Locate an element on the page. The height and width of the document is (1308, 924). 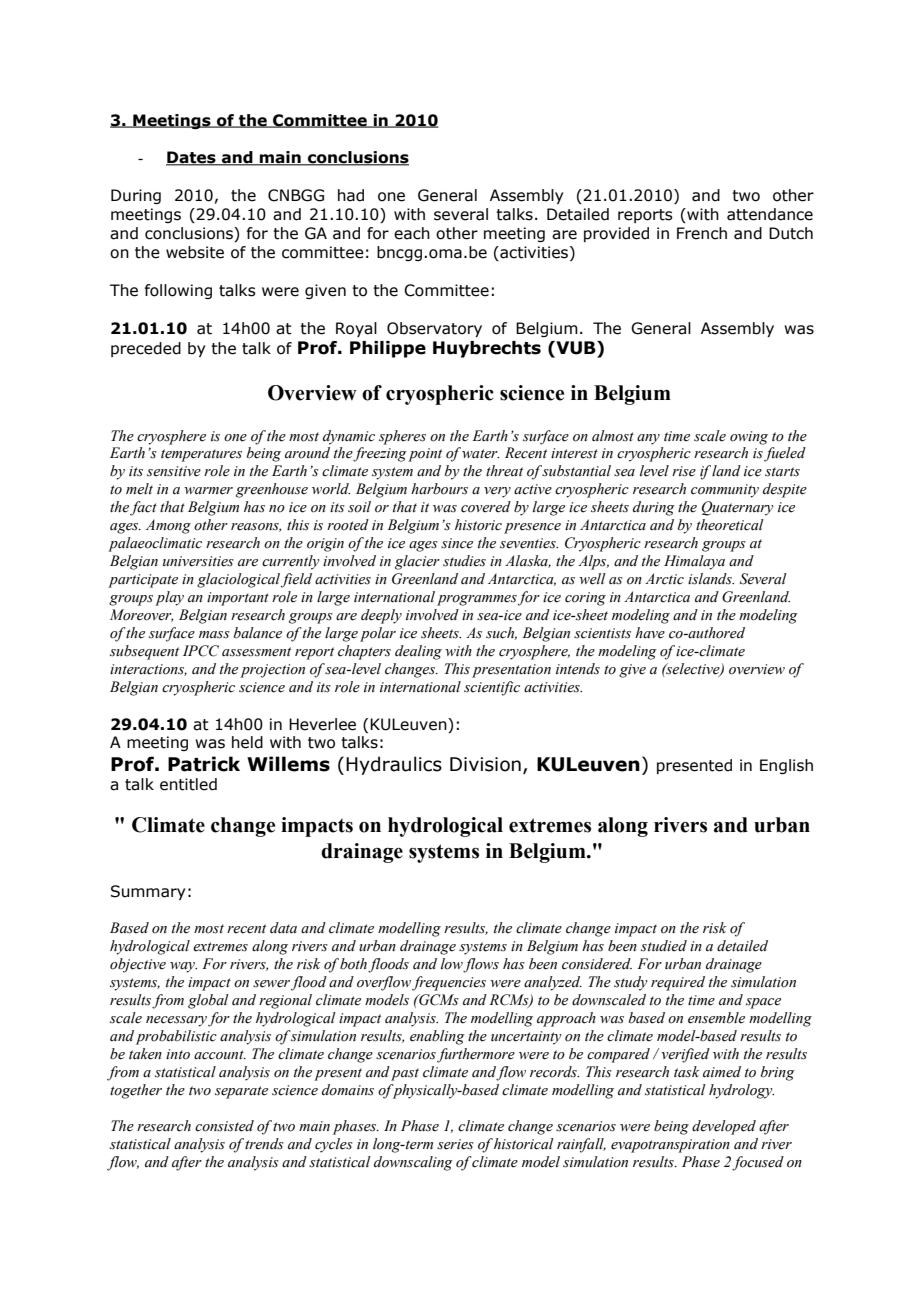
English is located at coordinates (786, 766).
